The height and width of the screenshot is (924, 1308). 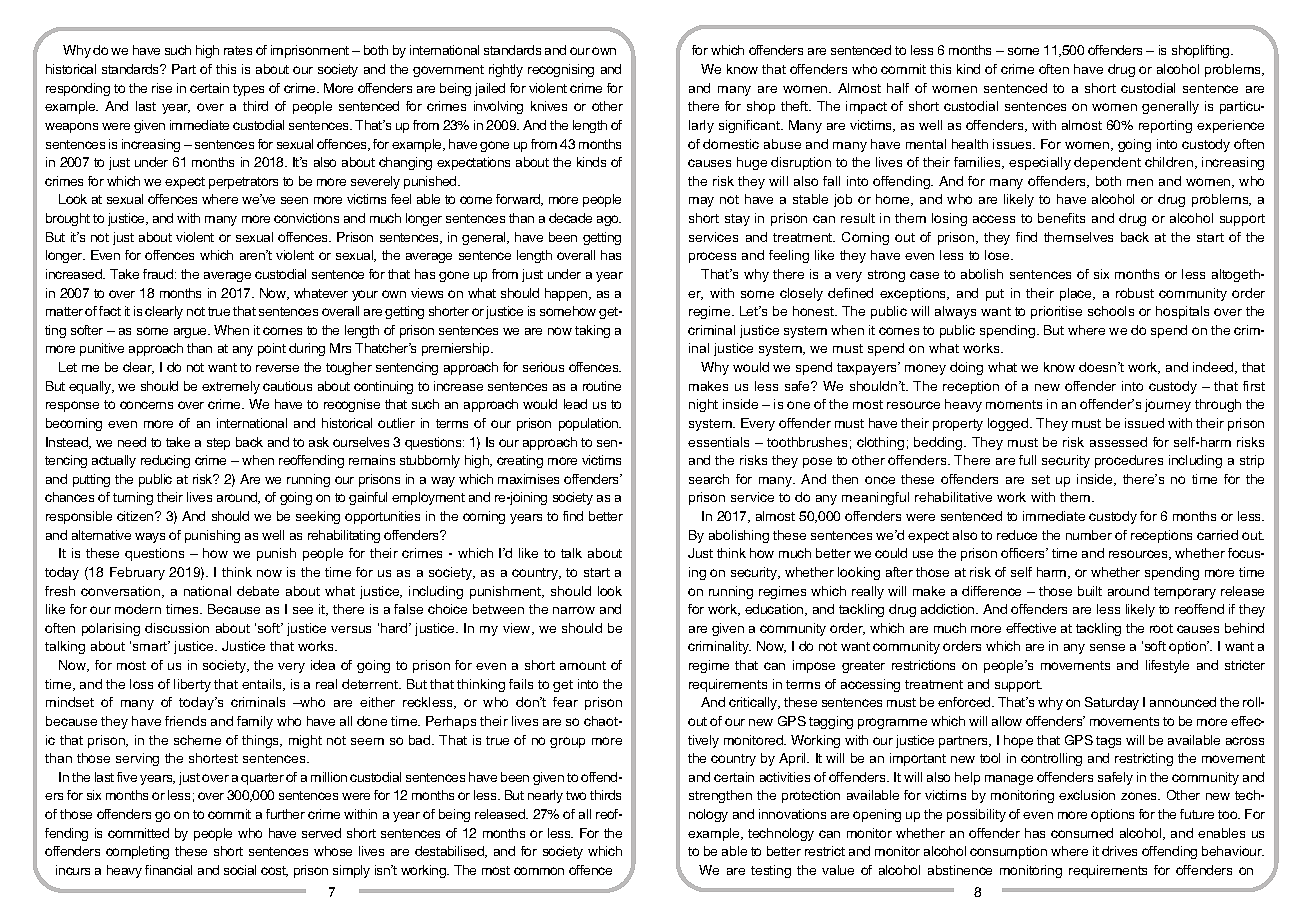 What do you see at coordinates (1090, 591) in the screenshot?
I see `built` at bounding box center [1090, 591].
